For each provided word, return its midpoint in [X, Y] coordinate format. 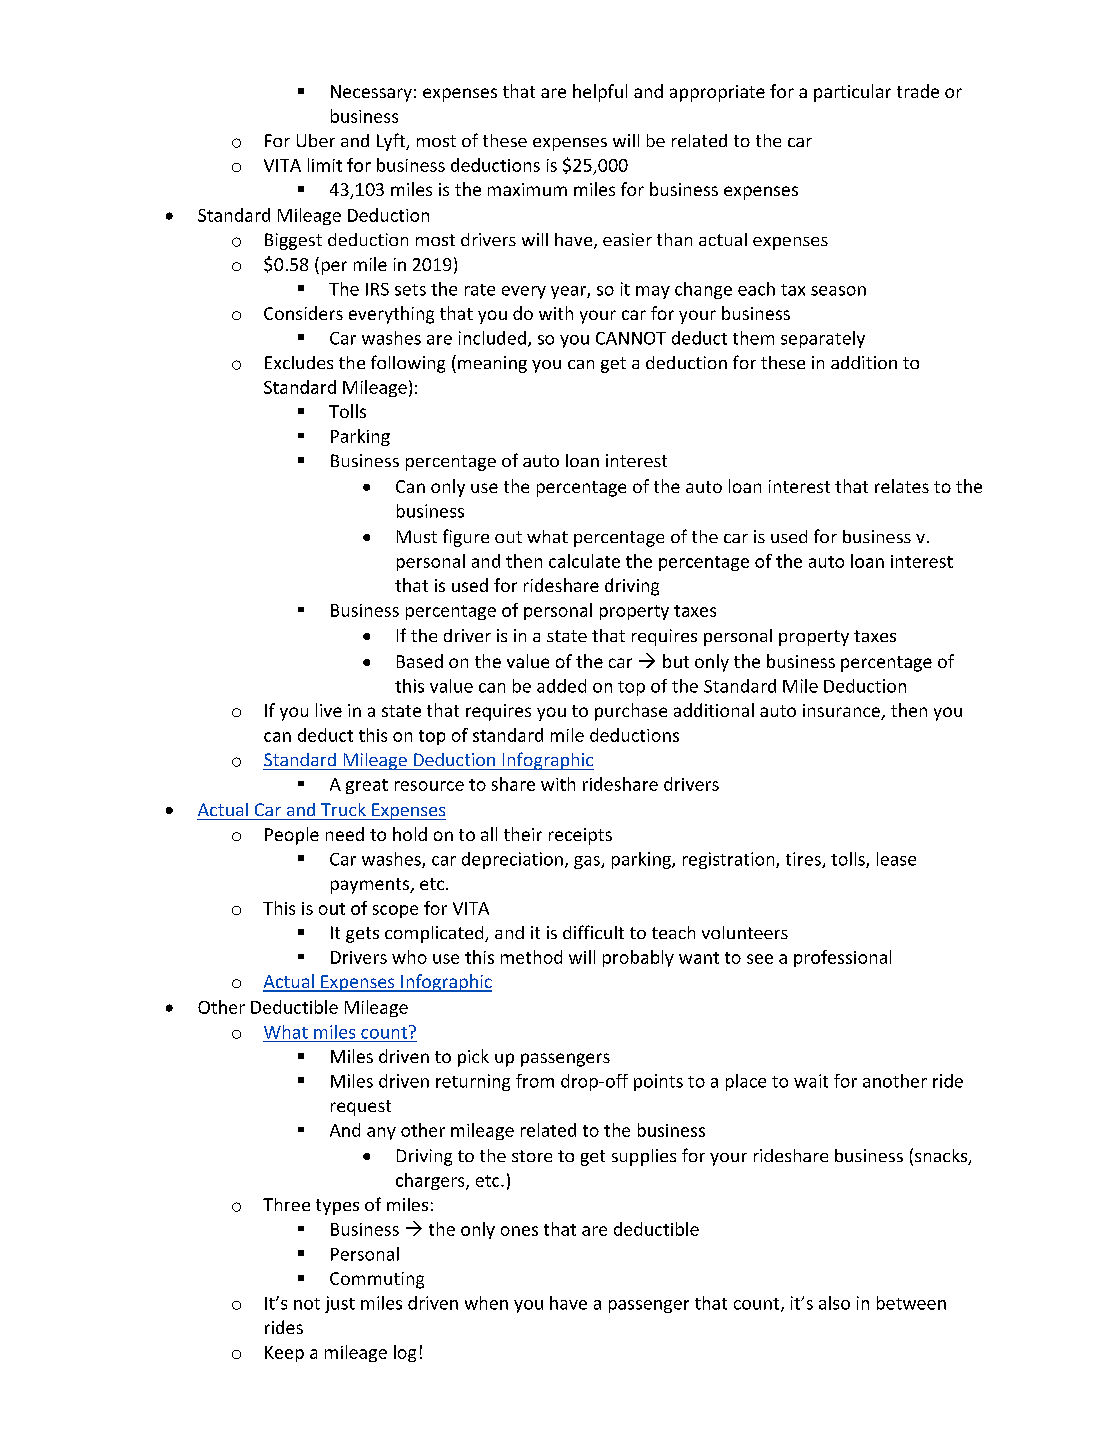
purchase [631, 712]
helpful [600, 93]
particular [852, 93]
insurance [842, 712]
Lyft [392, 142]
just [340, 1304]
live [329, 710]
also [834, 1303]
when [486, 1303]
